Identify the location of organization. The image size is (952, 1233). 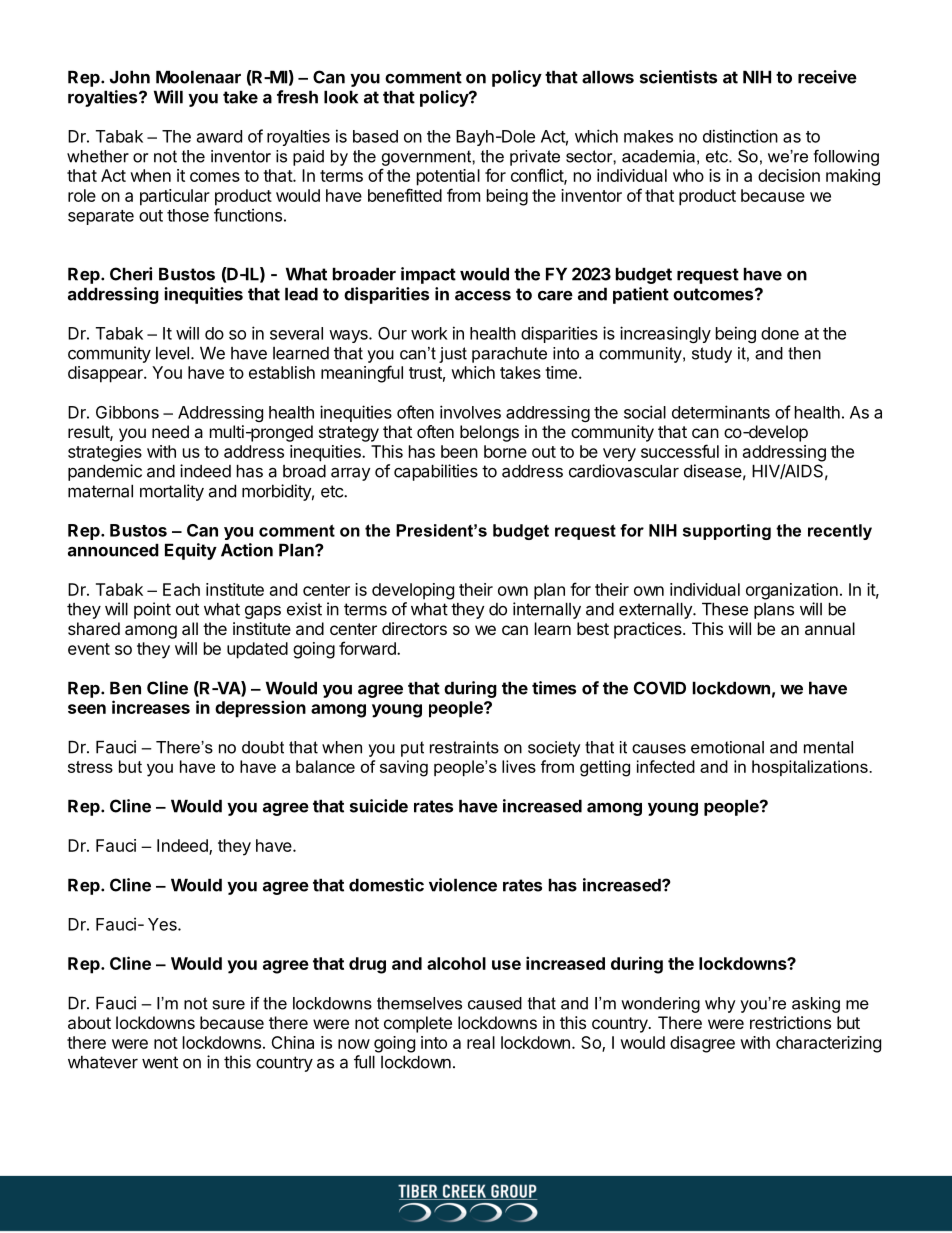
(792, 591).
